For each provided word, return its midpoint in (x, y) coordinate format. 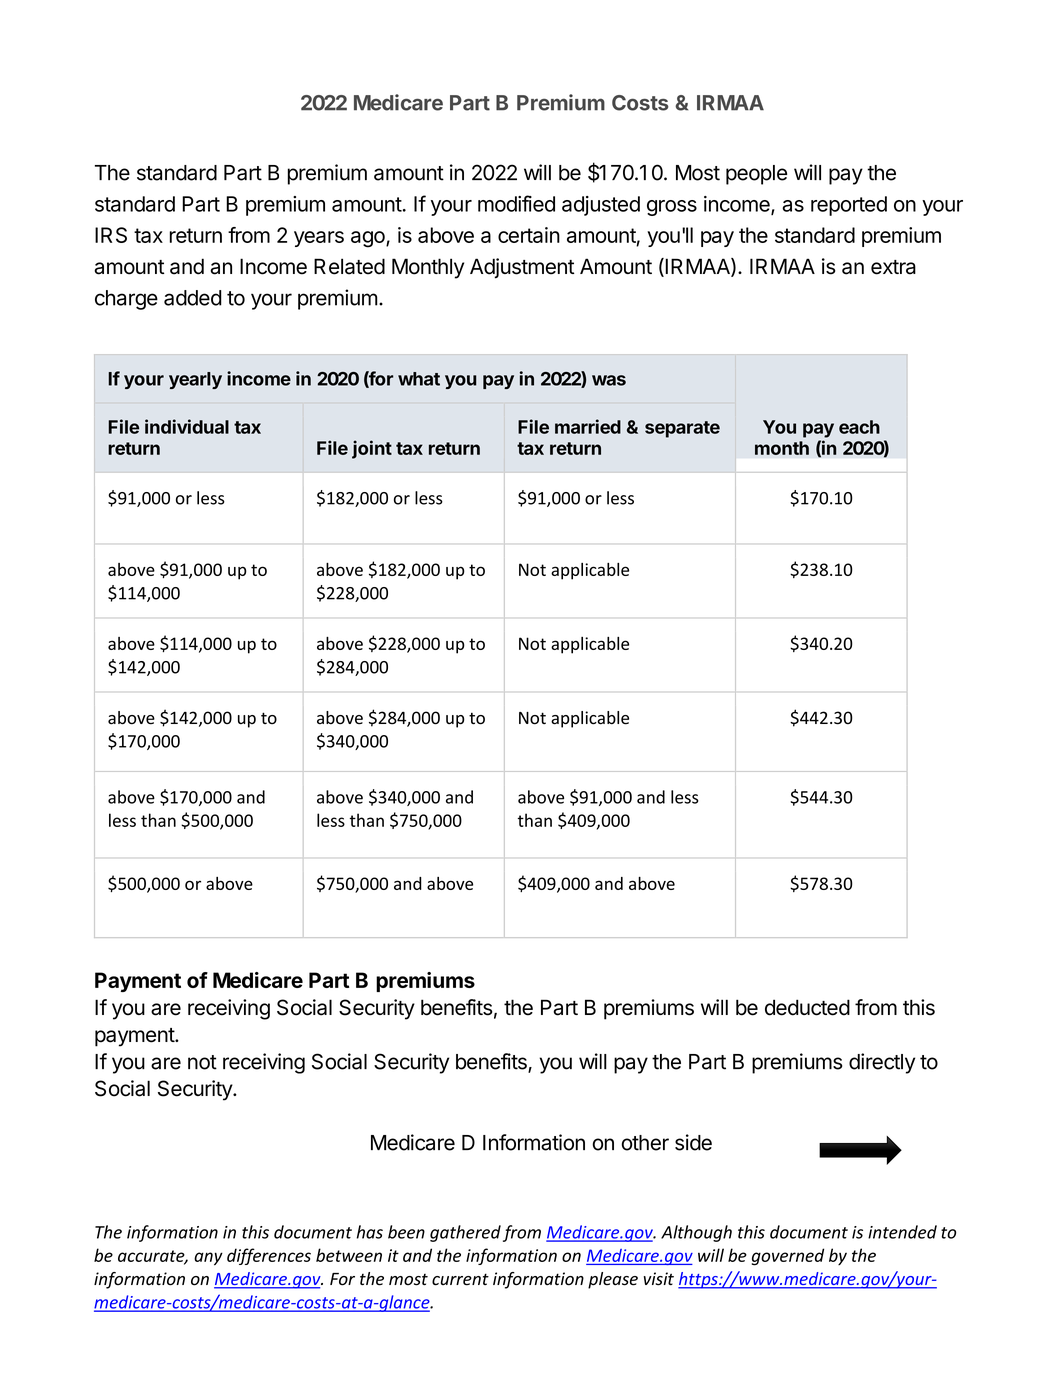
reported (849, 206)
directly (882, 1063)
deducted (807, 1007)
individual (187, 426)
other (645, 1143)
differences (269, 1256)
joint (372, 449)
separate (682, 429)
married (588, 426)
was (609, 380)
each (859, 427)
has (370, 1232)
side (693, 1142)
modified (516, 203)
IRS (111, 235)
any (208, 1259)
